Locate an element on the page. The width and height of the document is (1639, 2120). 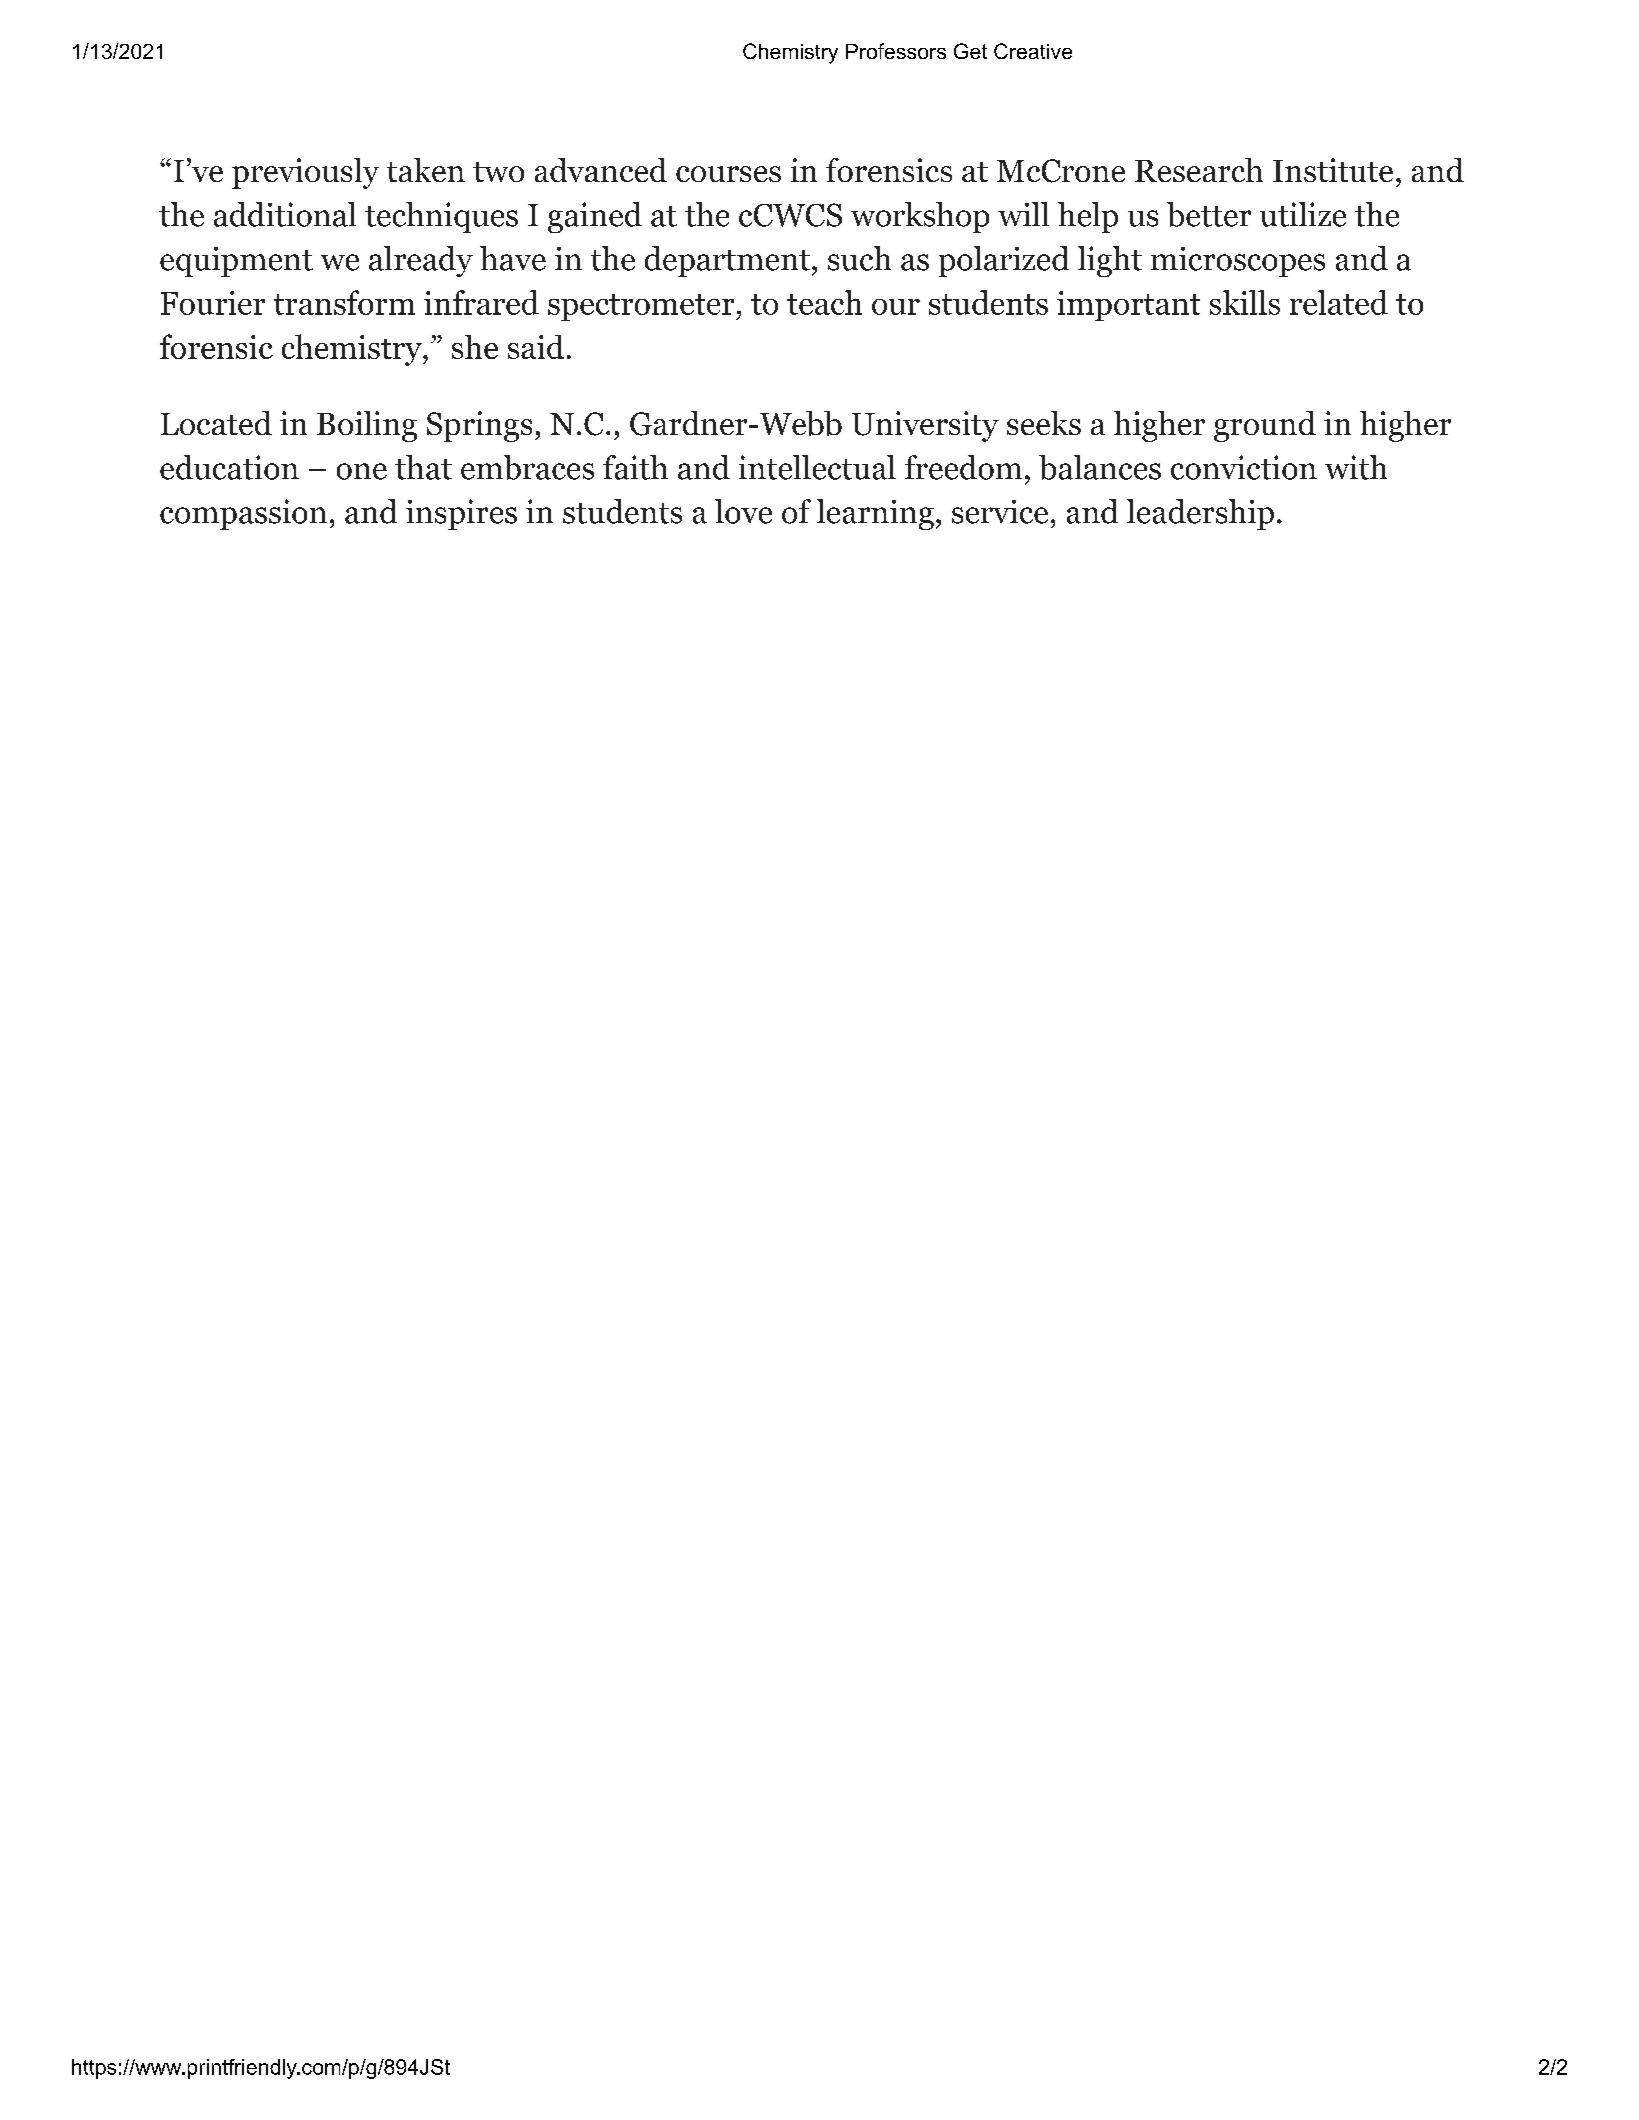
teach is located at coordinates (824, 302).
